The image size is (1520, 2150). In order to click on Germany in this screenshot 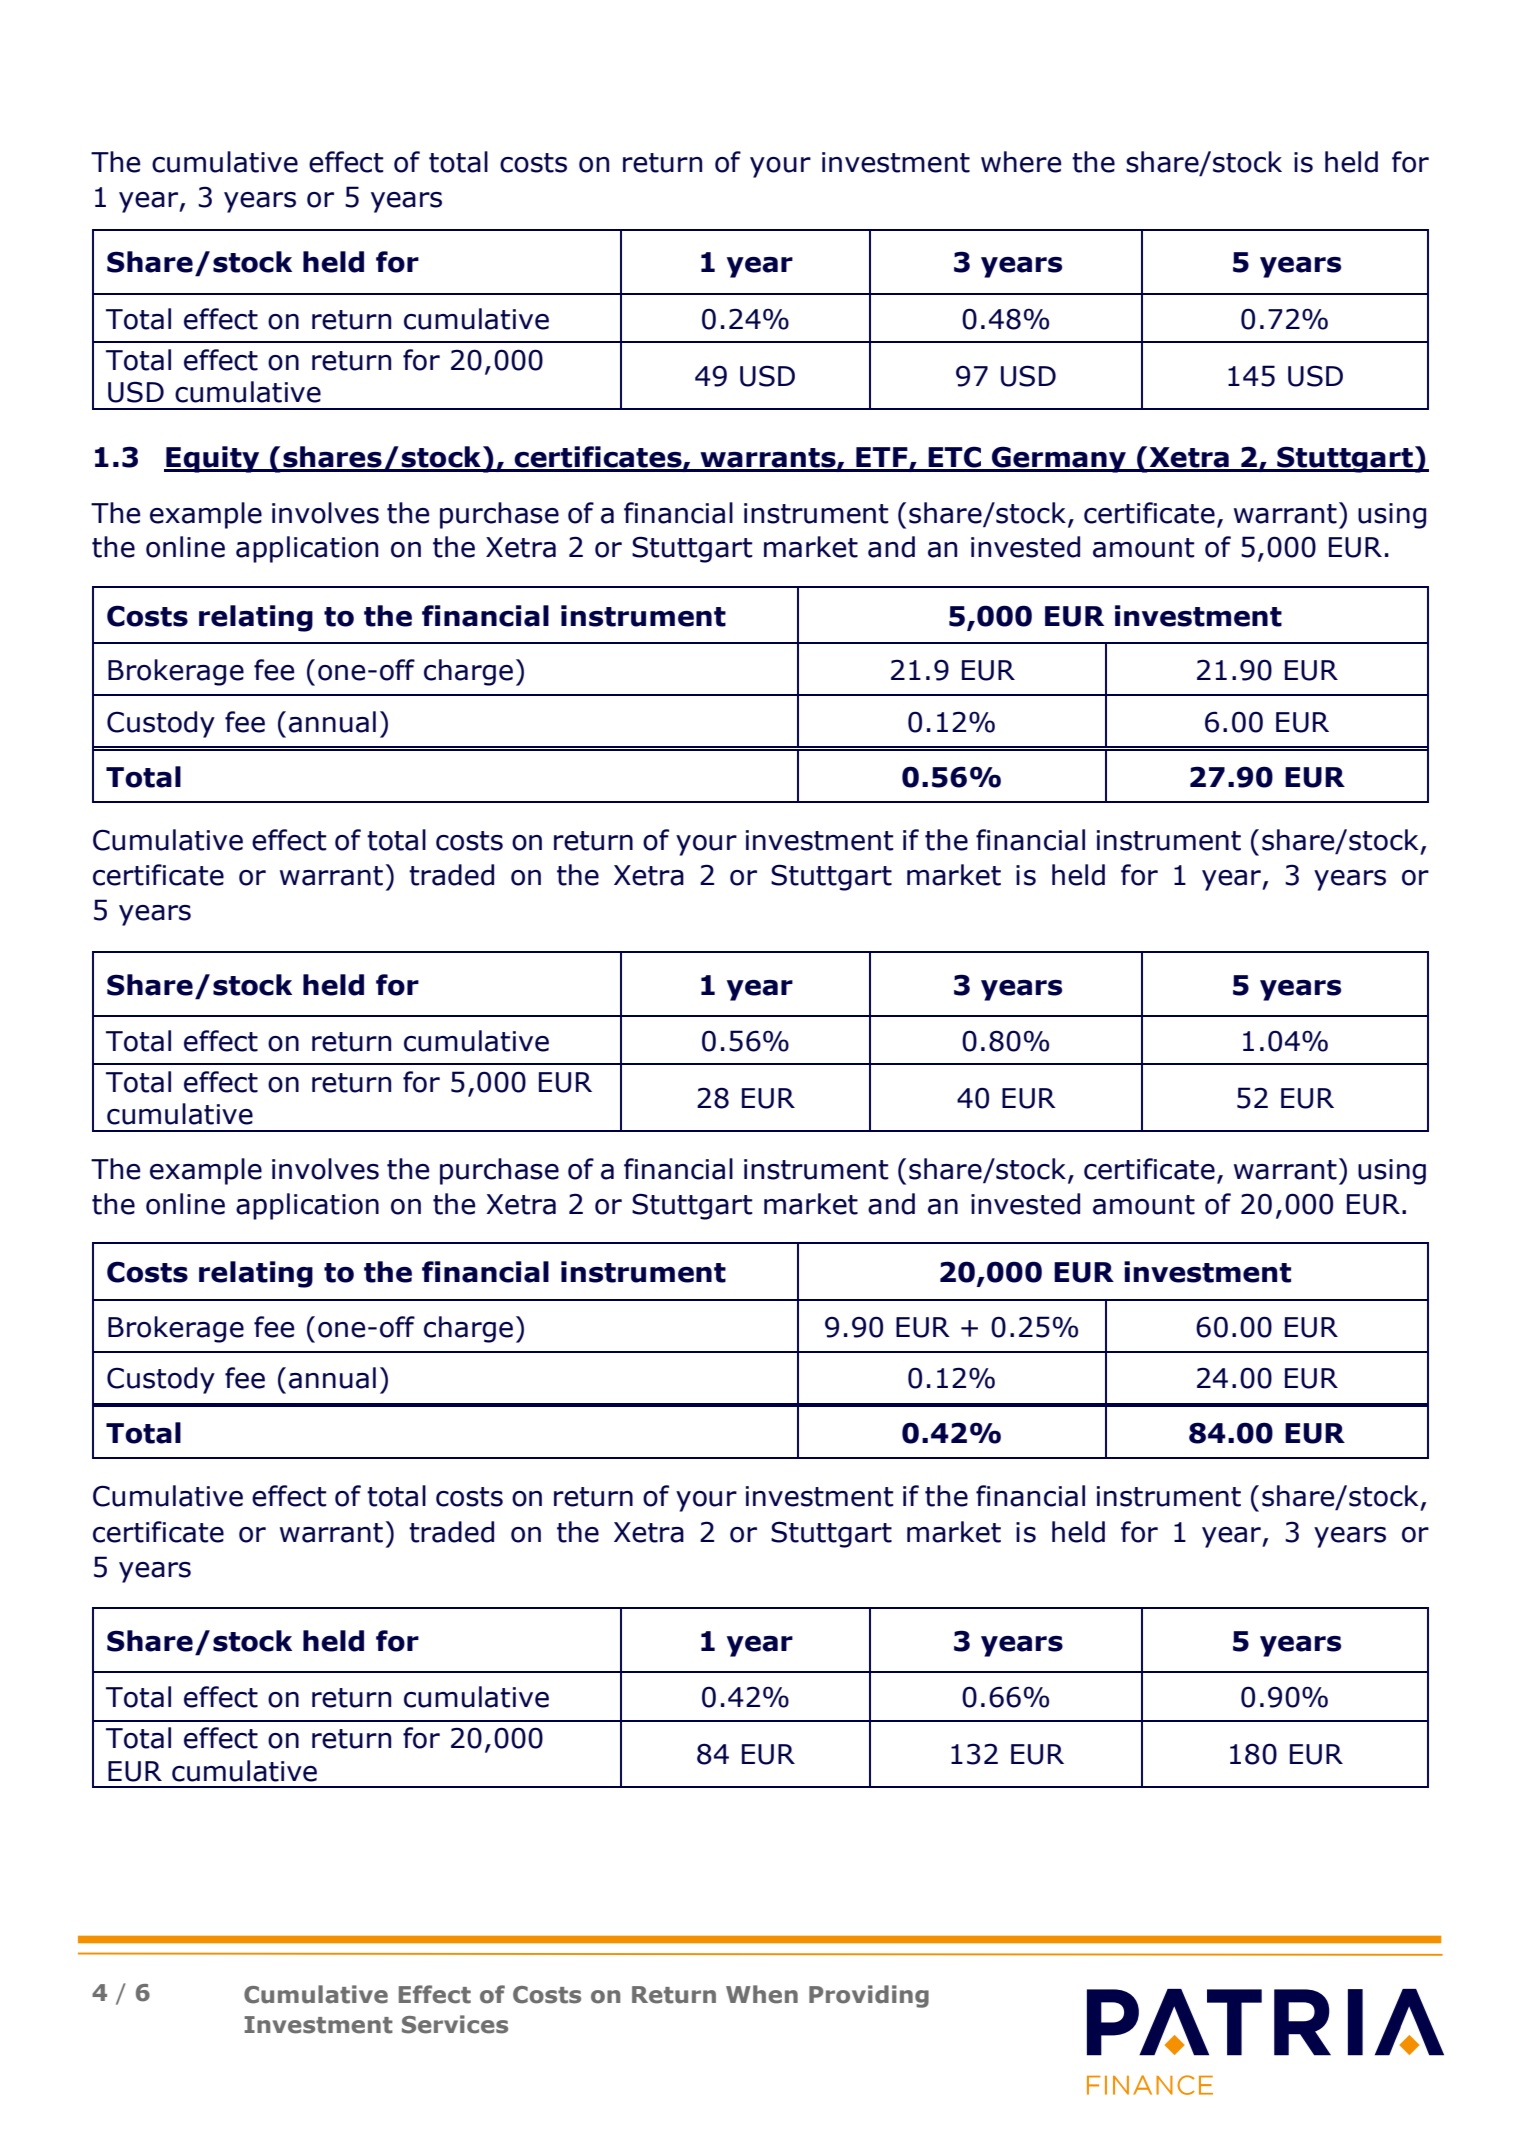, I will do `click(1059, 459)`.
